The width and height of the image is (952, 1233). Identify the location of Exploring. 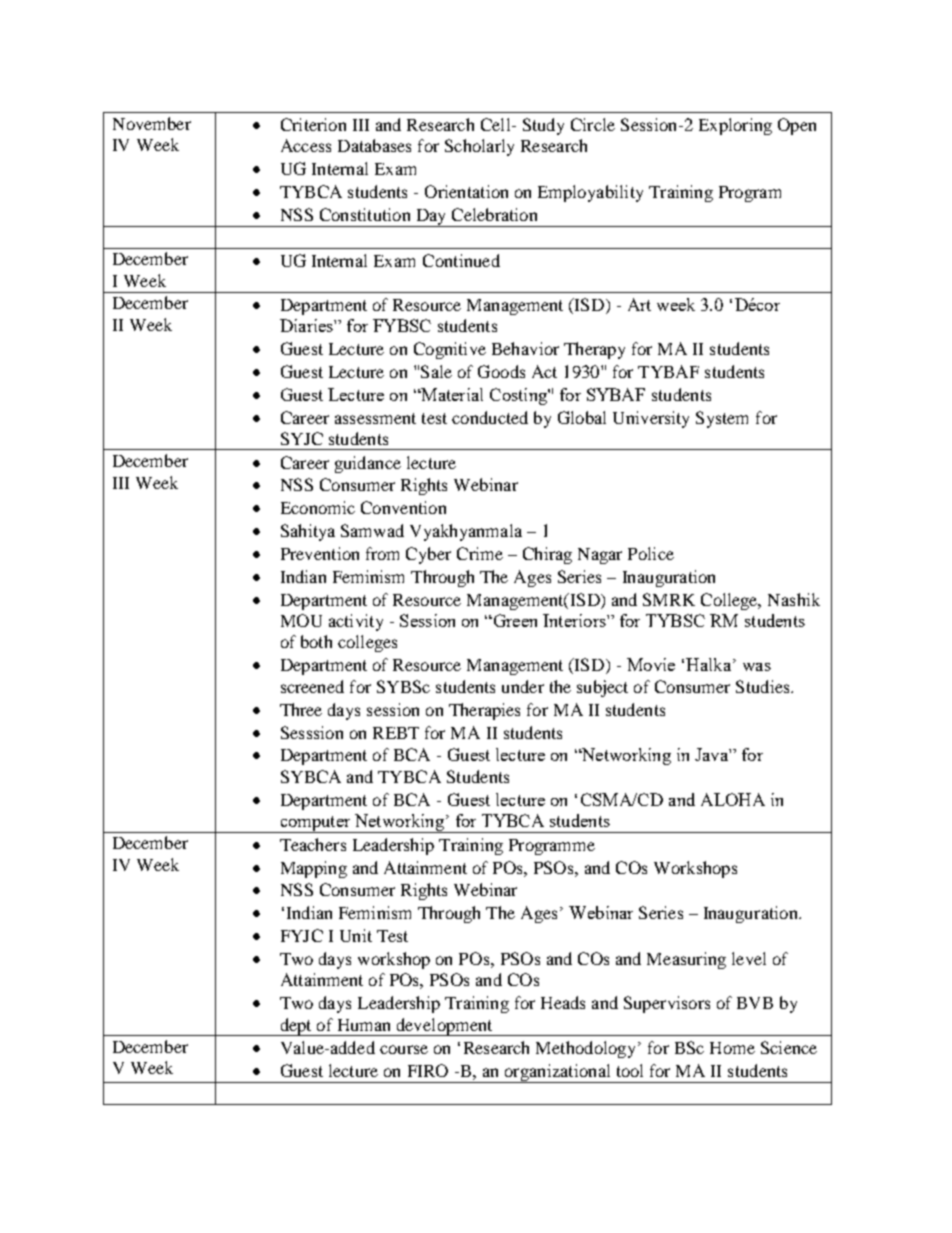
(735, 126).
